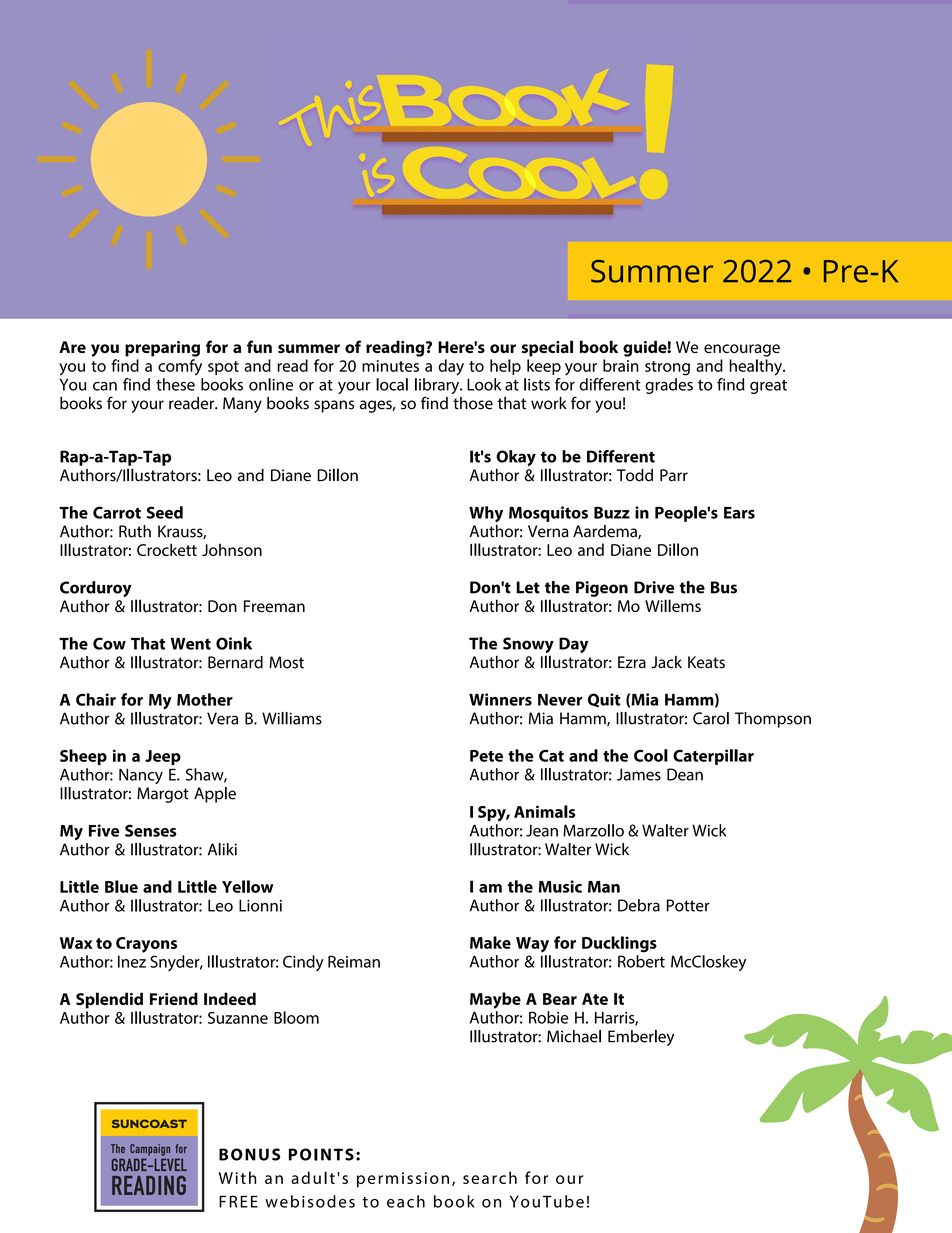  I want to click on library, so click(438, 387).
